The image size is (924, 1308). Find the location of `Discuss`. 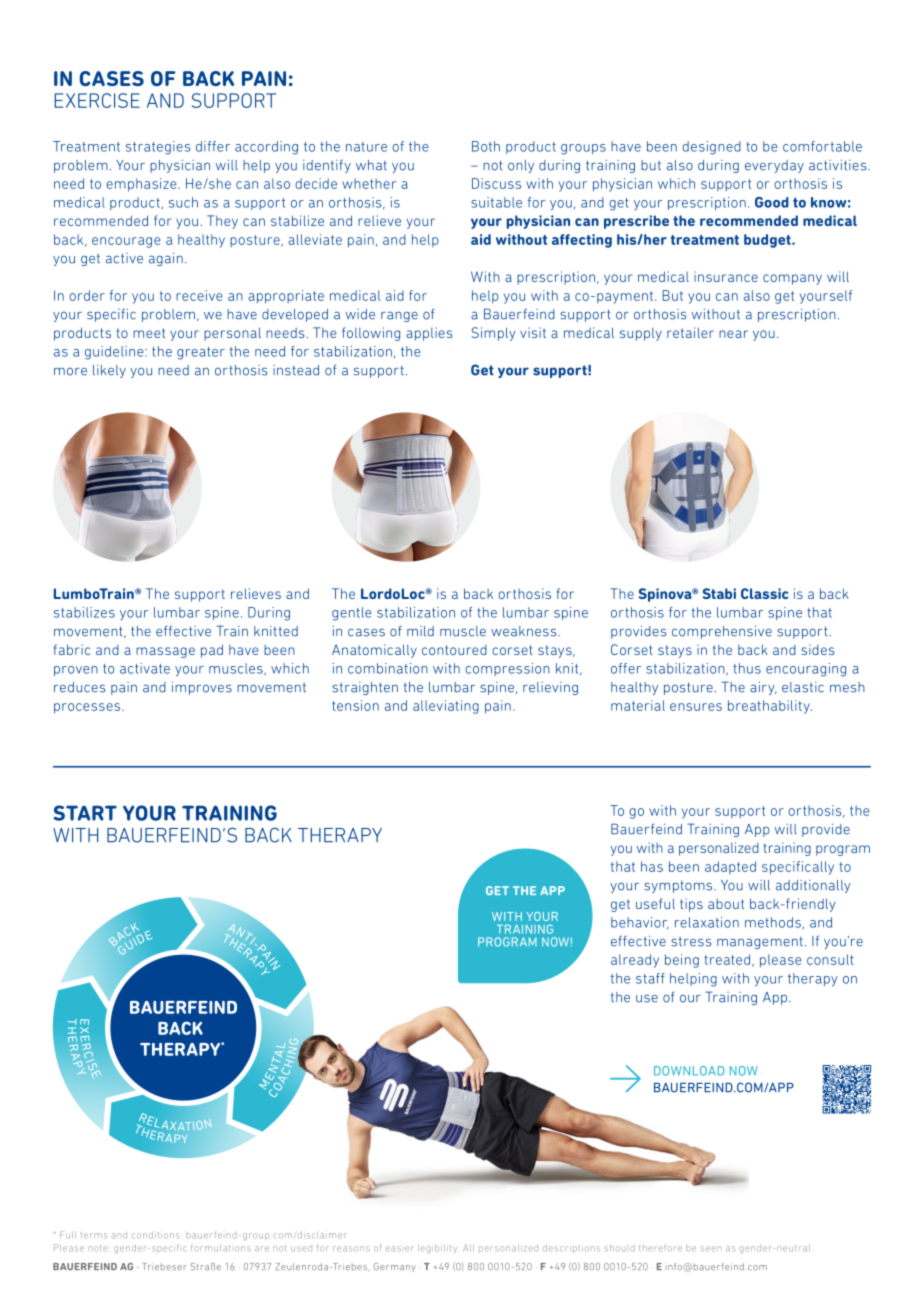

Discuss is located at coordinates (496, 183).
